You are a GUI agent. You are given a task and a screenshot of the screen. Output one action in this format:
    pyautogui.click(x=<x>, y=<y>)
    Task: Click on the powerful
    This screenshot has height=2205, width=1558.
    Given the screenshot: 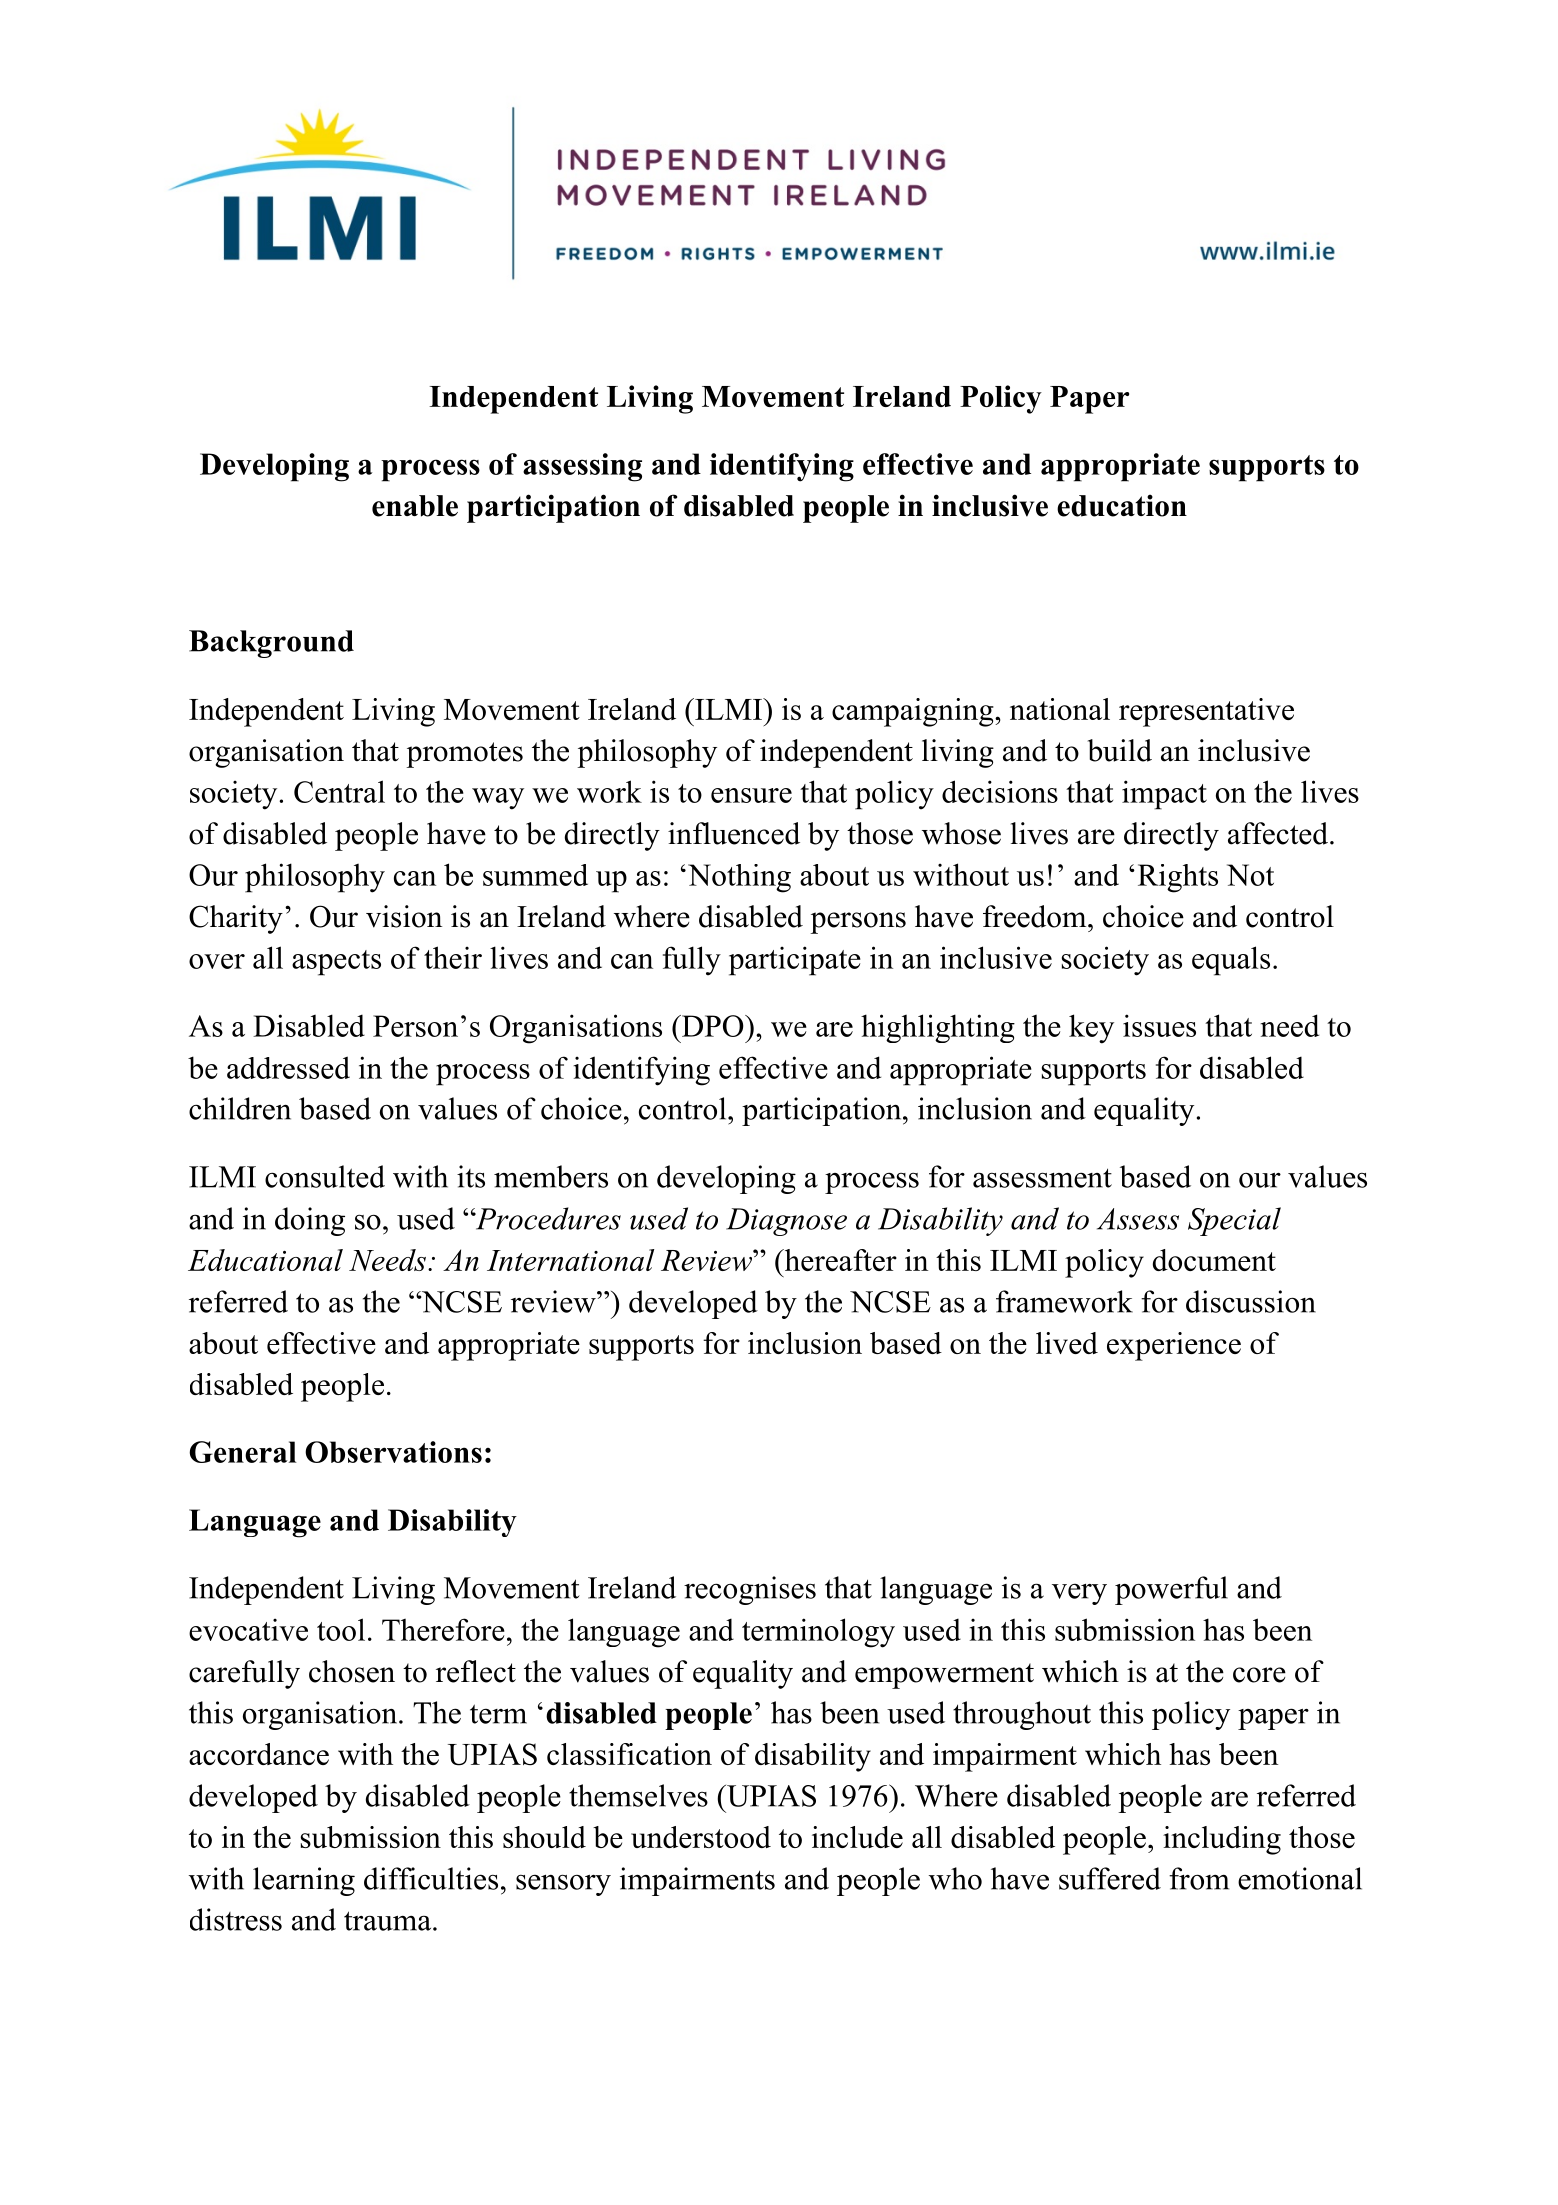 What is the action you would take?
    pyautogui.click(x=1171, y=1590)
